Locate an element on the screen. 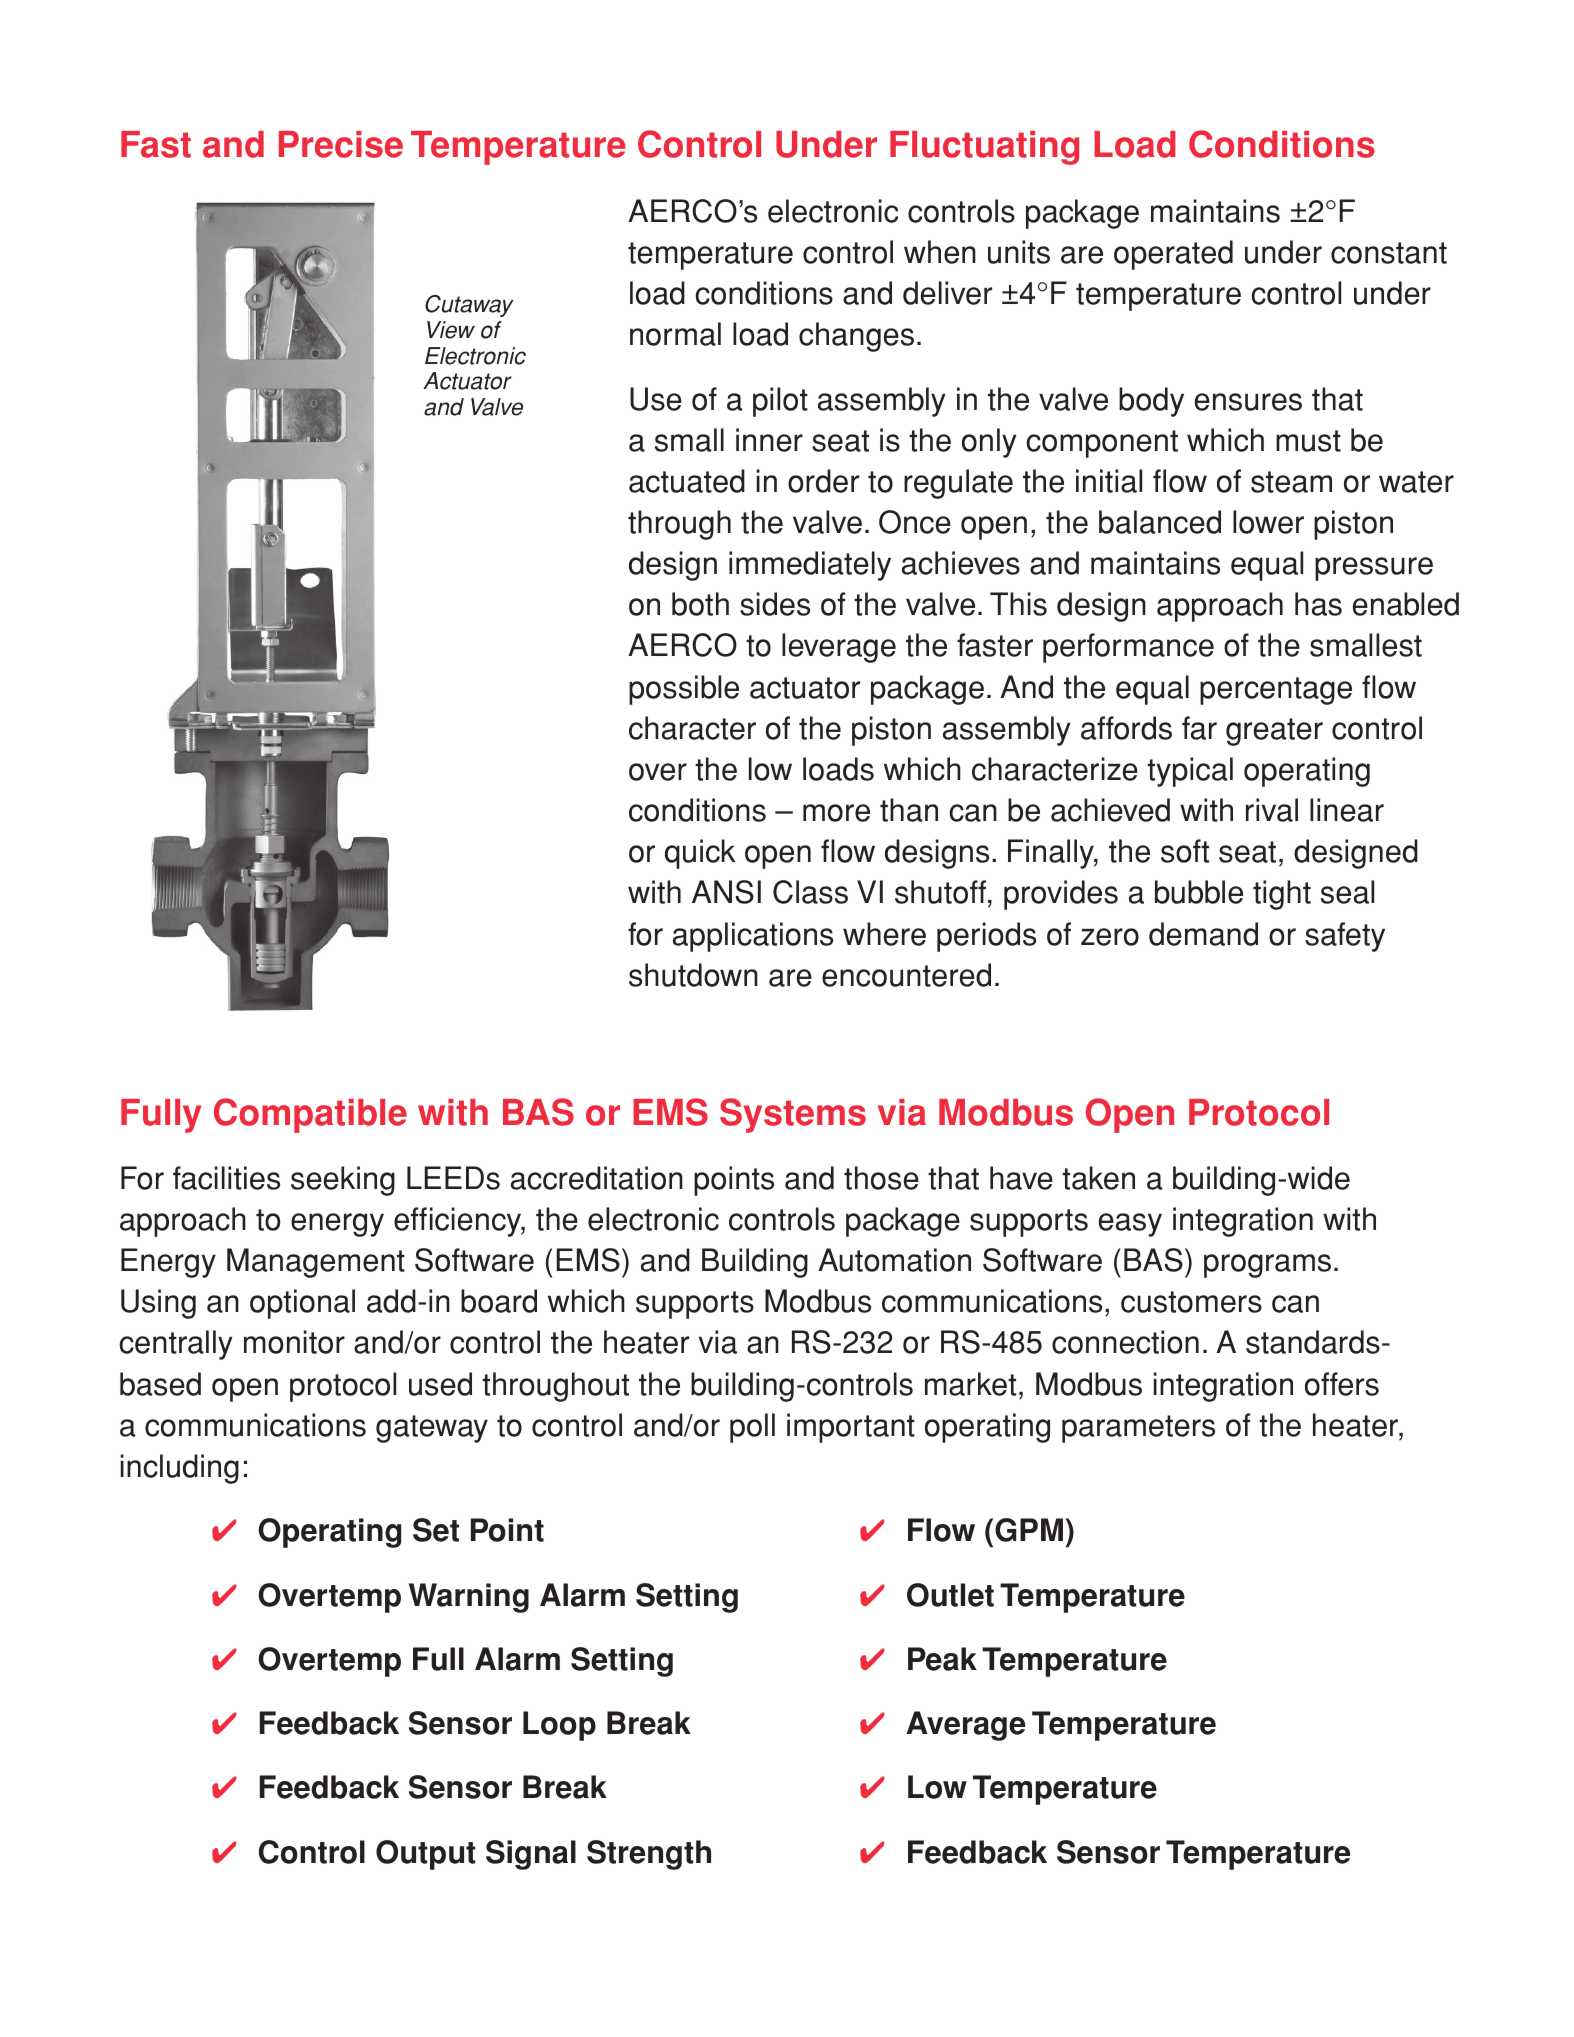  Output is located at coordinates (426, 1855).
